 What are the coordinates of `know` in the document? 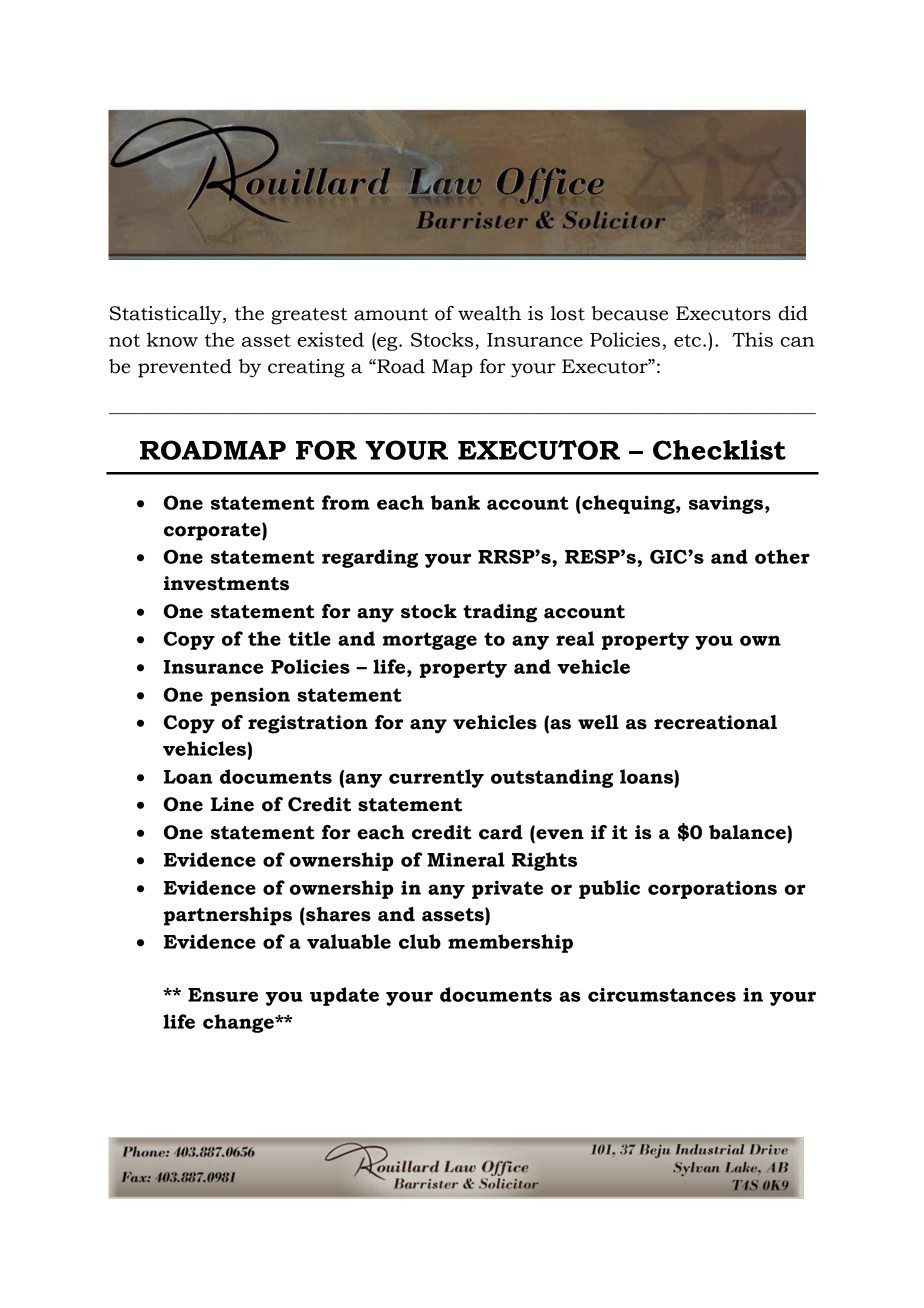 It's located at (172, 339).
